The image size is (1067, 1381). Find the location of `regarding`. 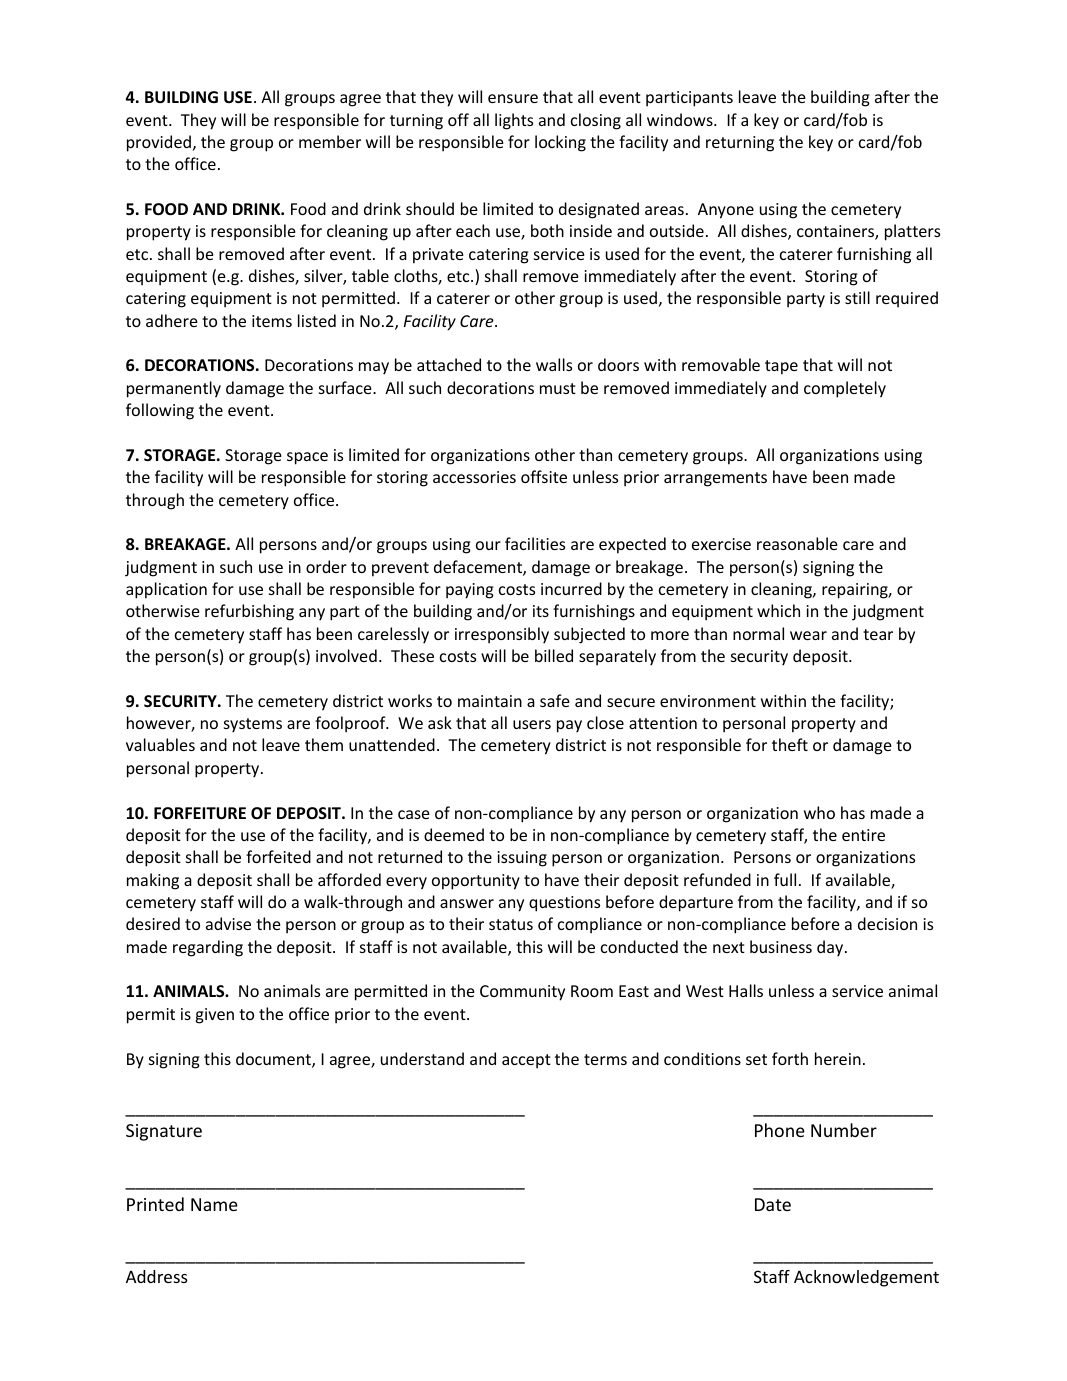

regarding is located at coordinates (208, 948).
